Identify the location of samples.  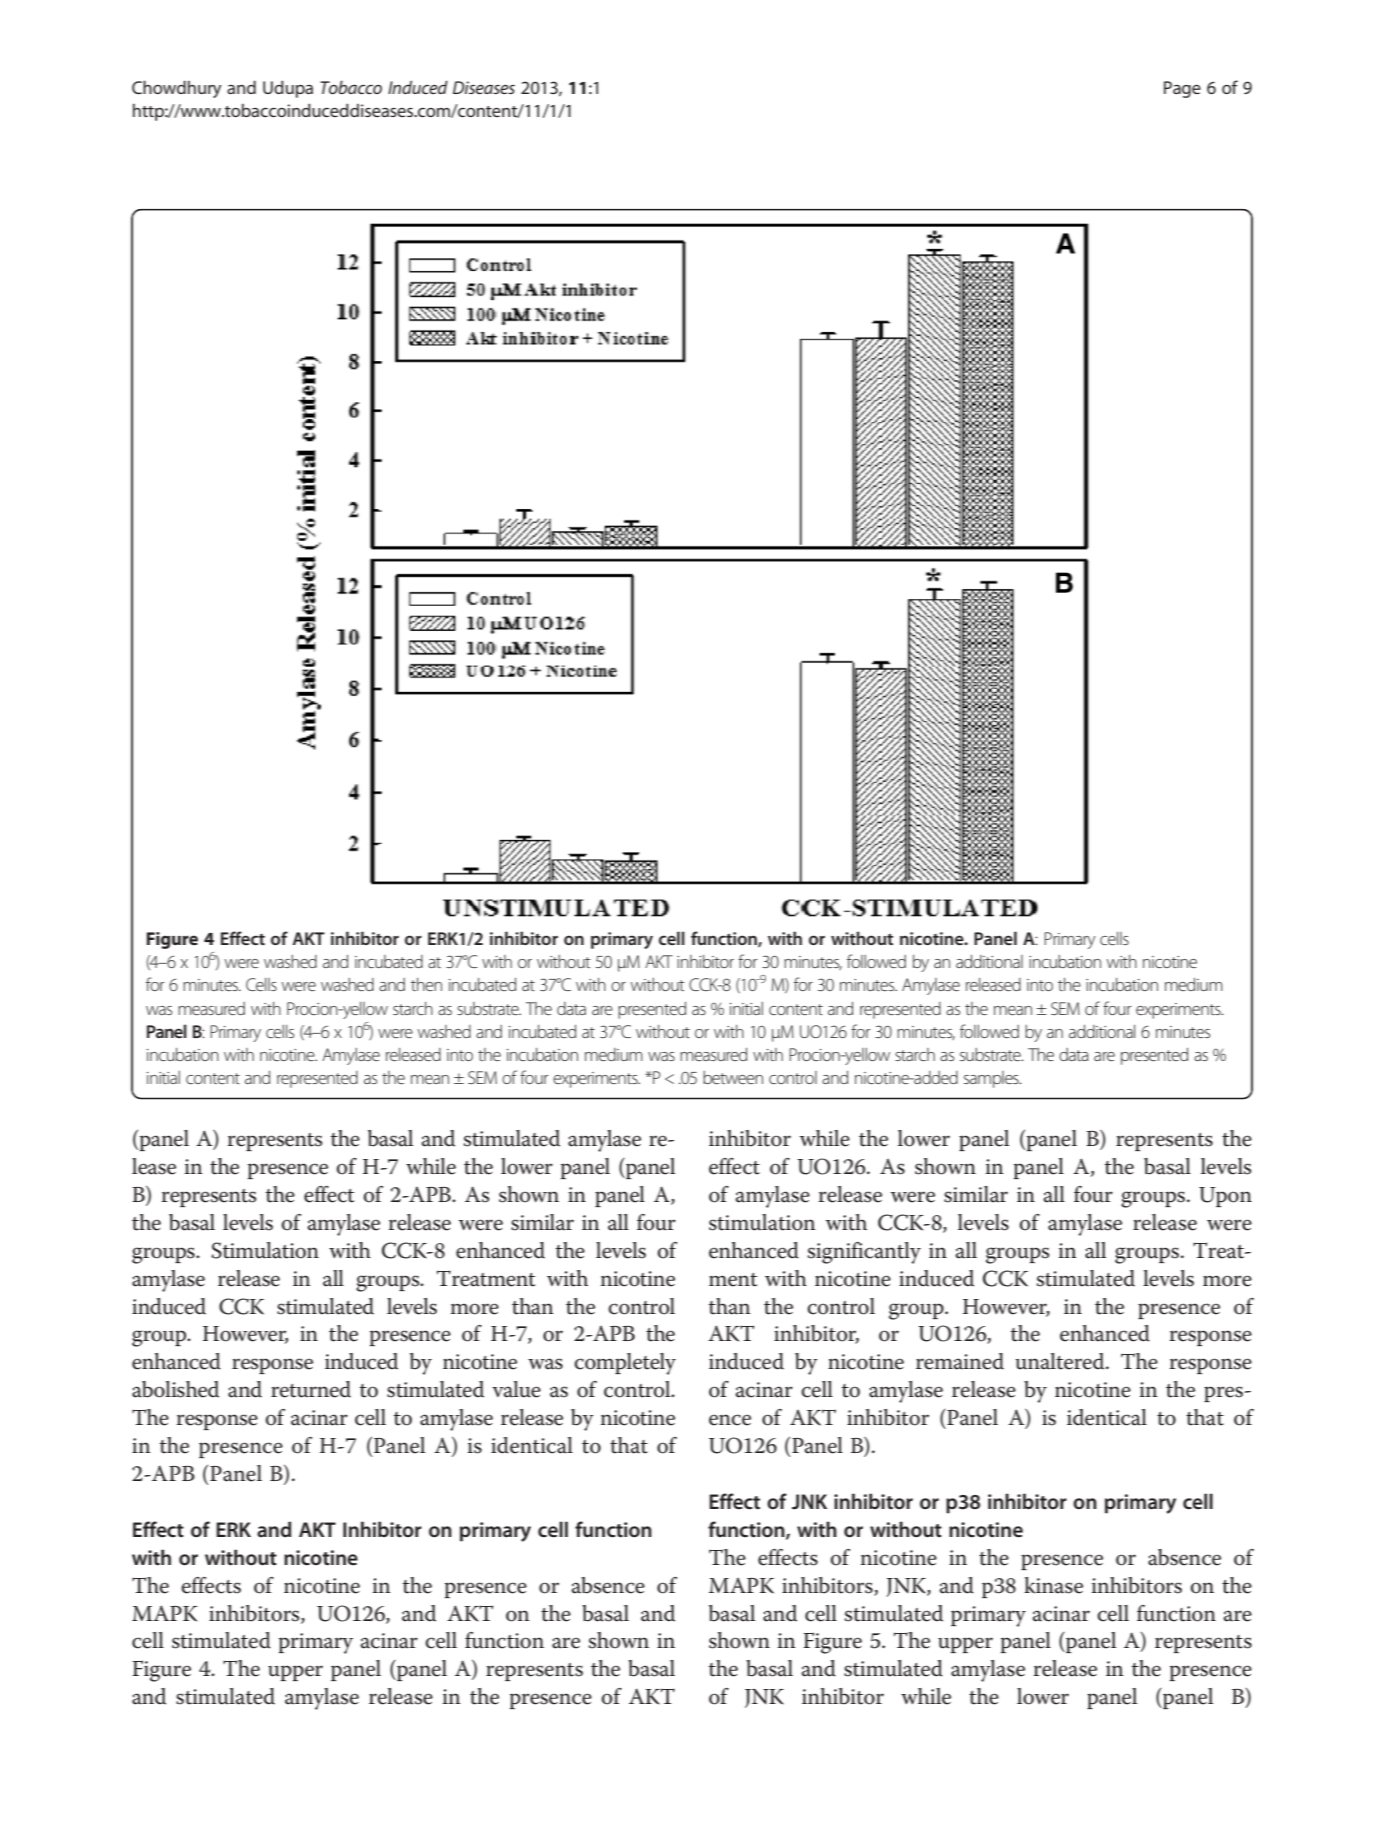
(992, 1079).
